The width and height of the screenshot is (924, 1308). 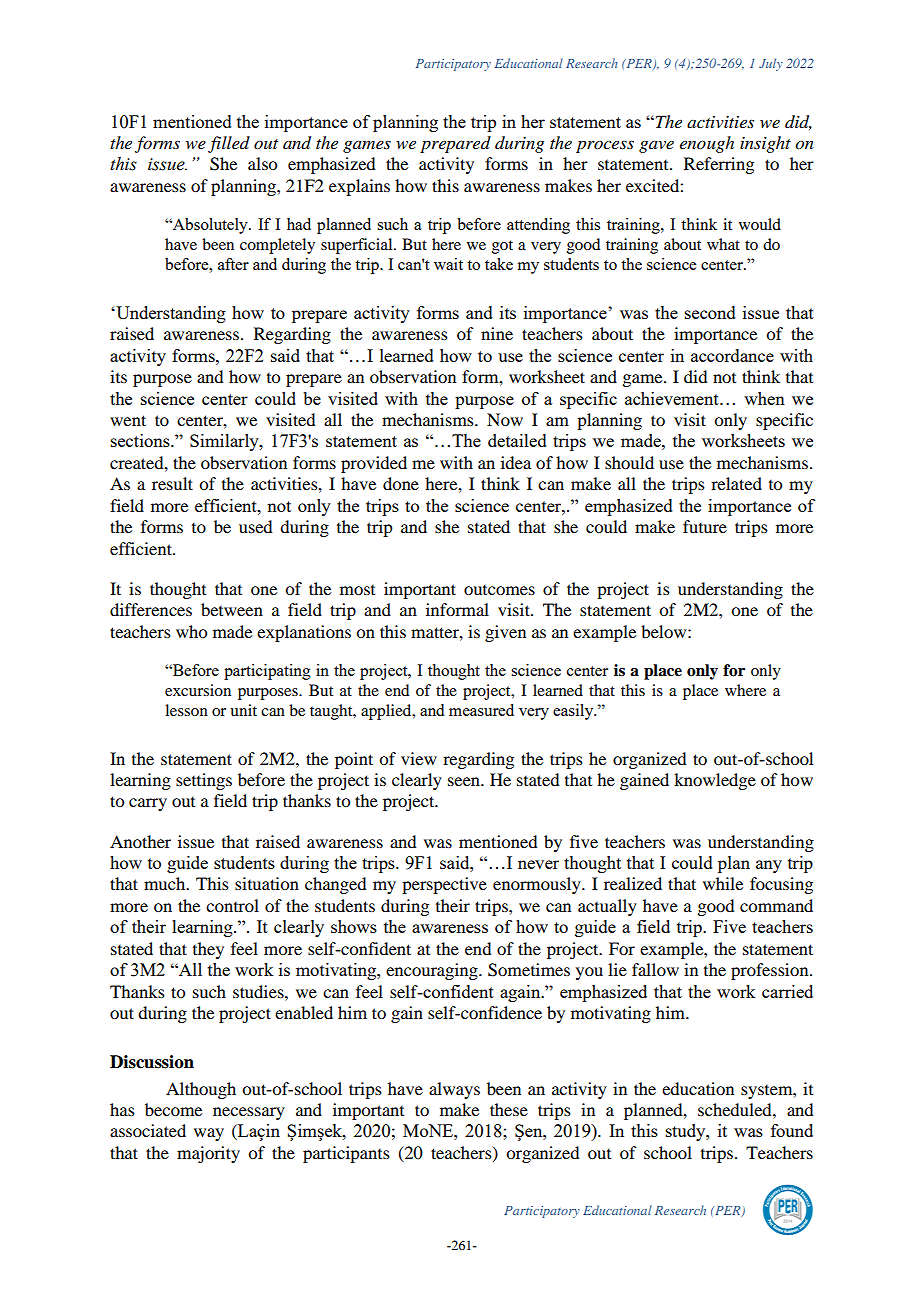 I want to click on knowledge, so click(x=715, y=781).
